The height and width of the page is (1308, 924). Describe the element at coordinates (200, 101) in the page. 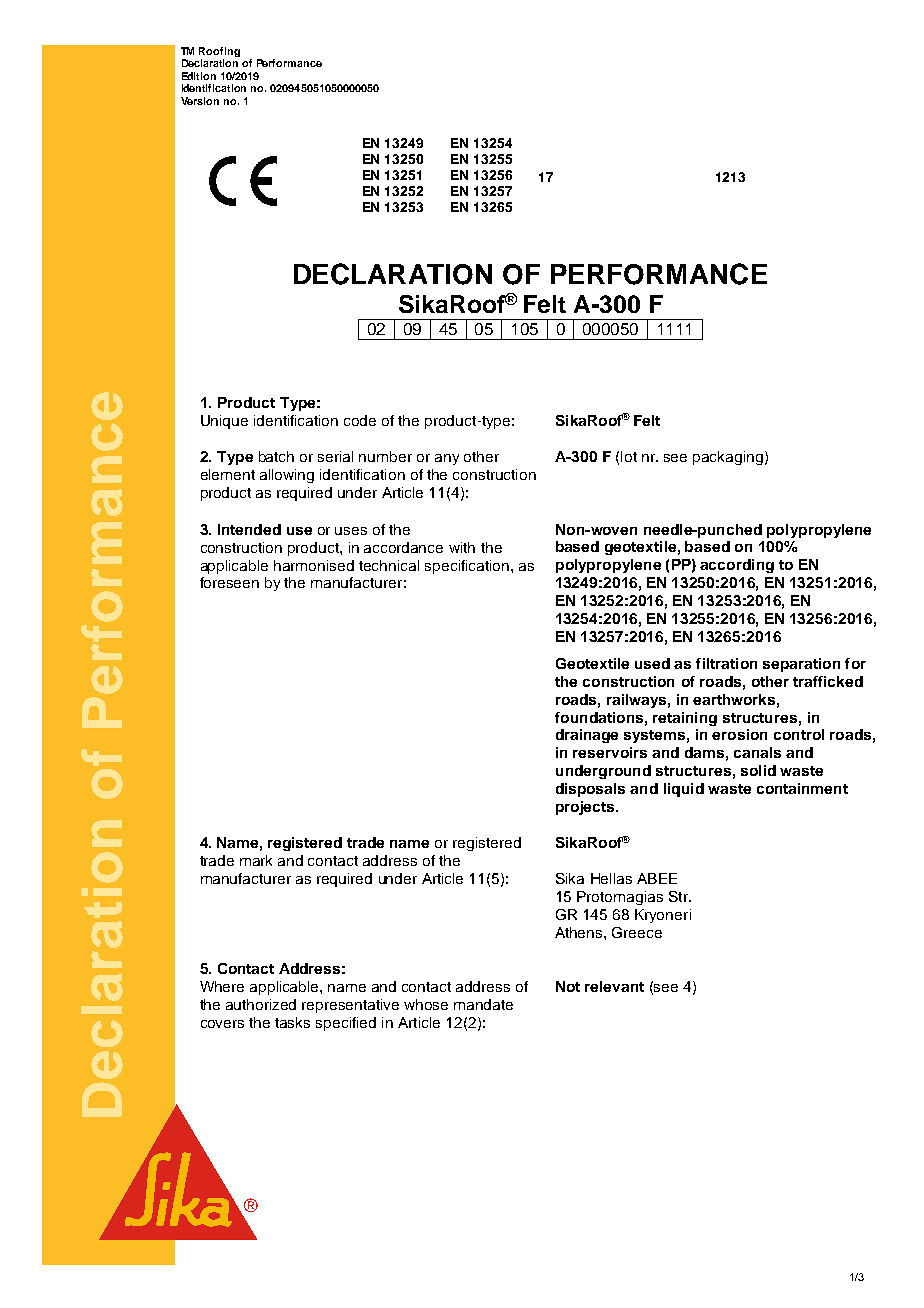

I see `Version` at that location.
